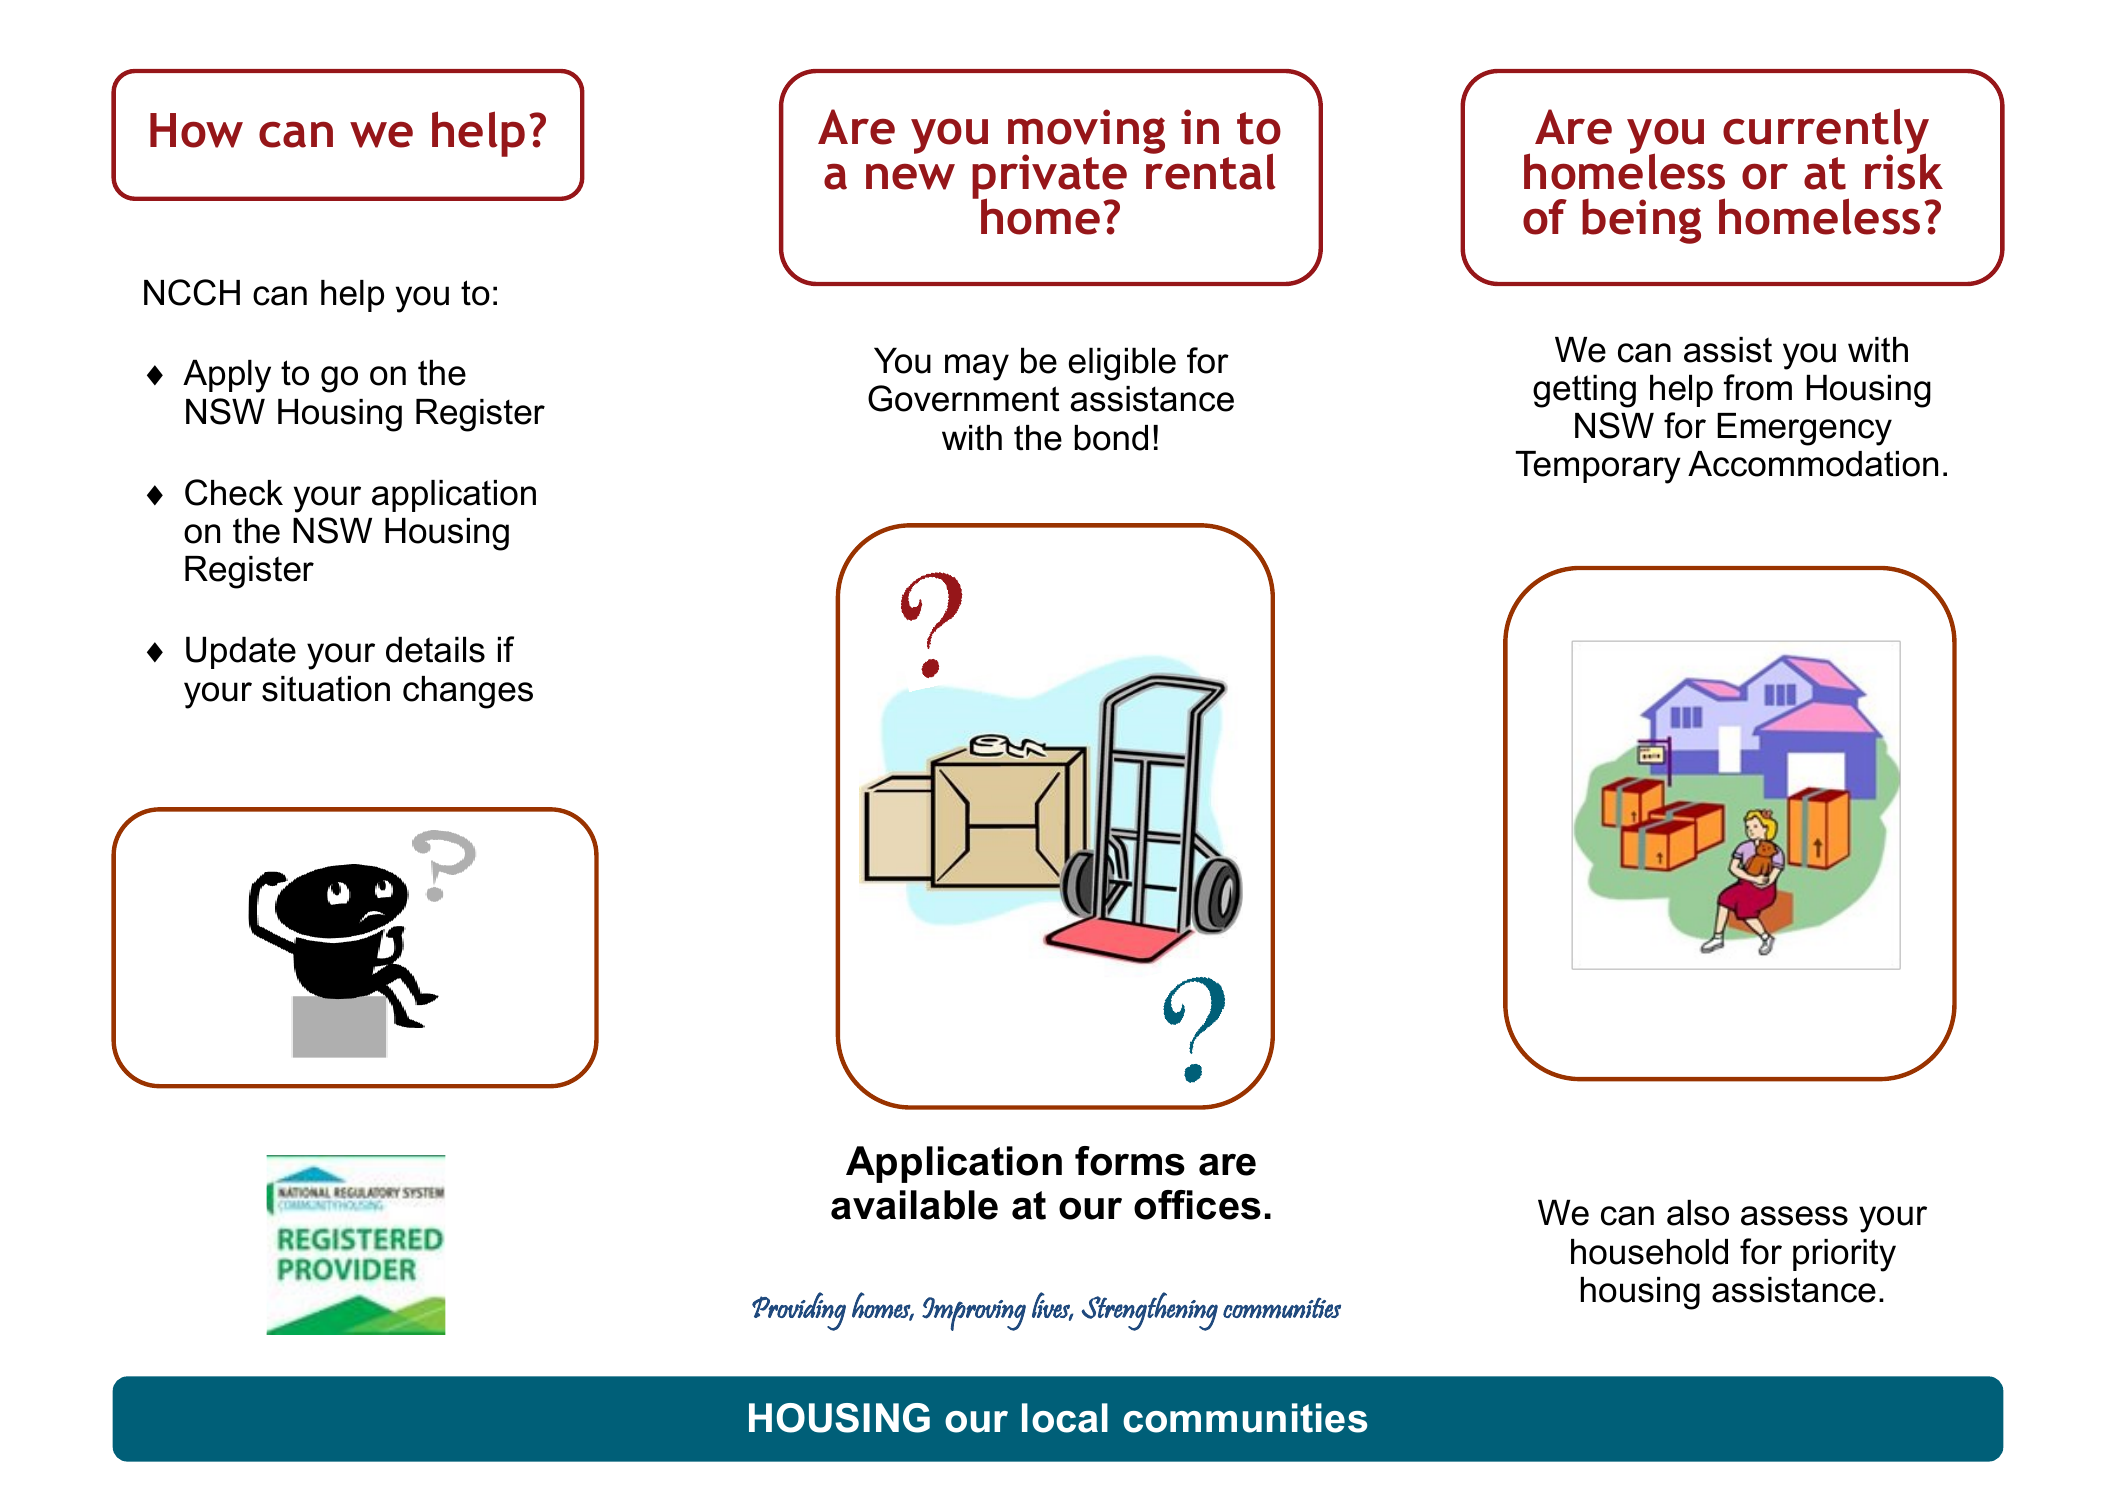  What do you see at coordinates (435, 649) in the image?
I see `details` at bounding box center [435, 649].
